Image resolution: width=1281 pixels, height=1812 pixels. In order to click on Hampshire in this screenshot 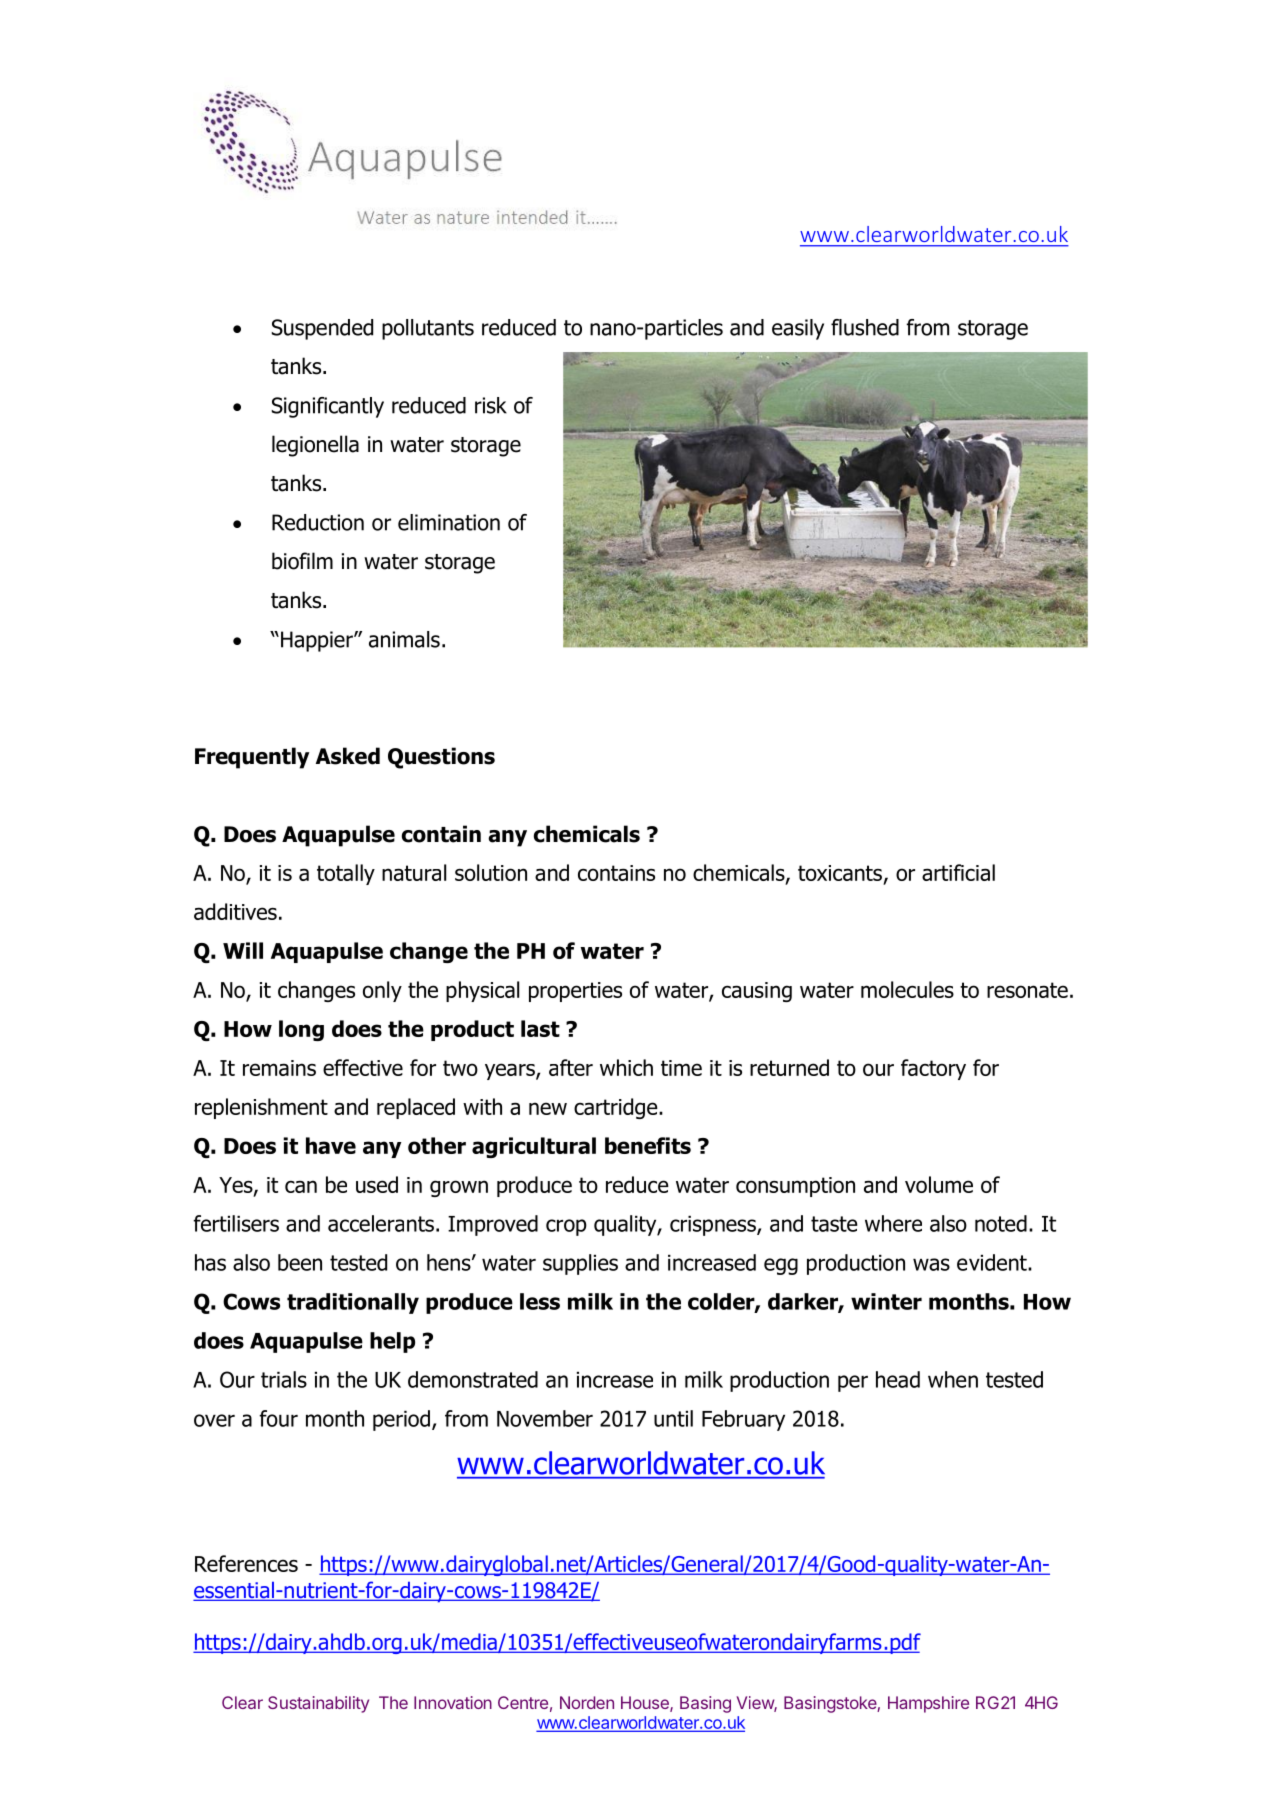, I will do `click(928, 1704)`.
